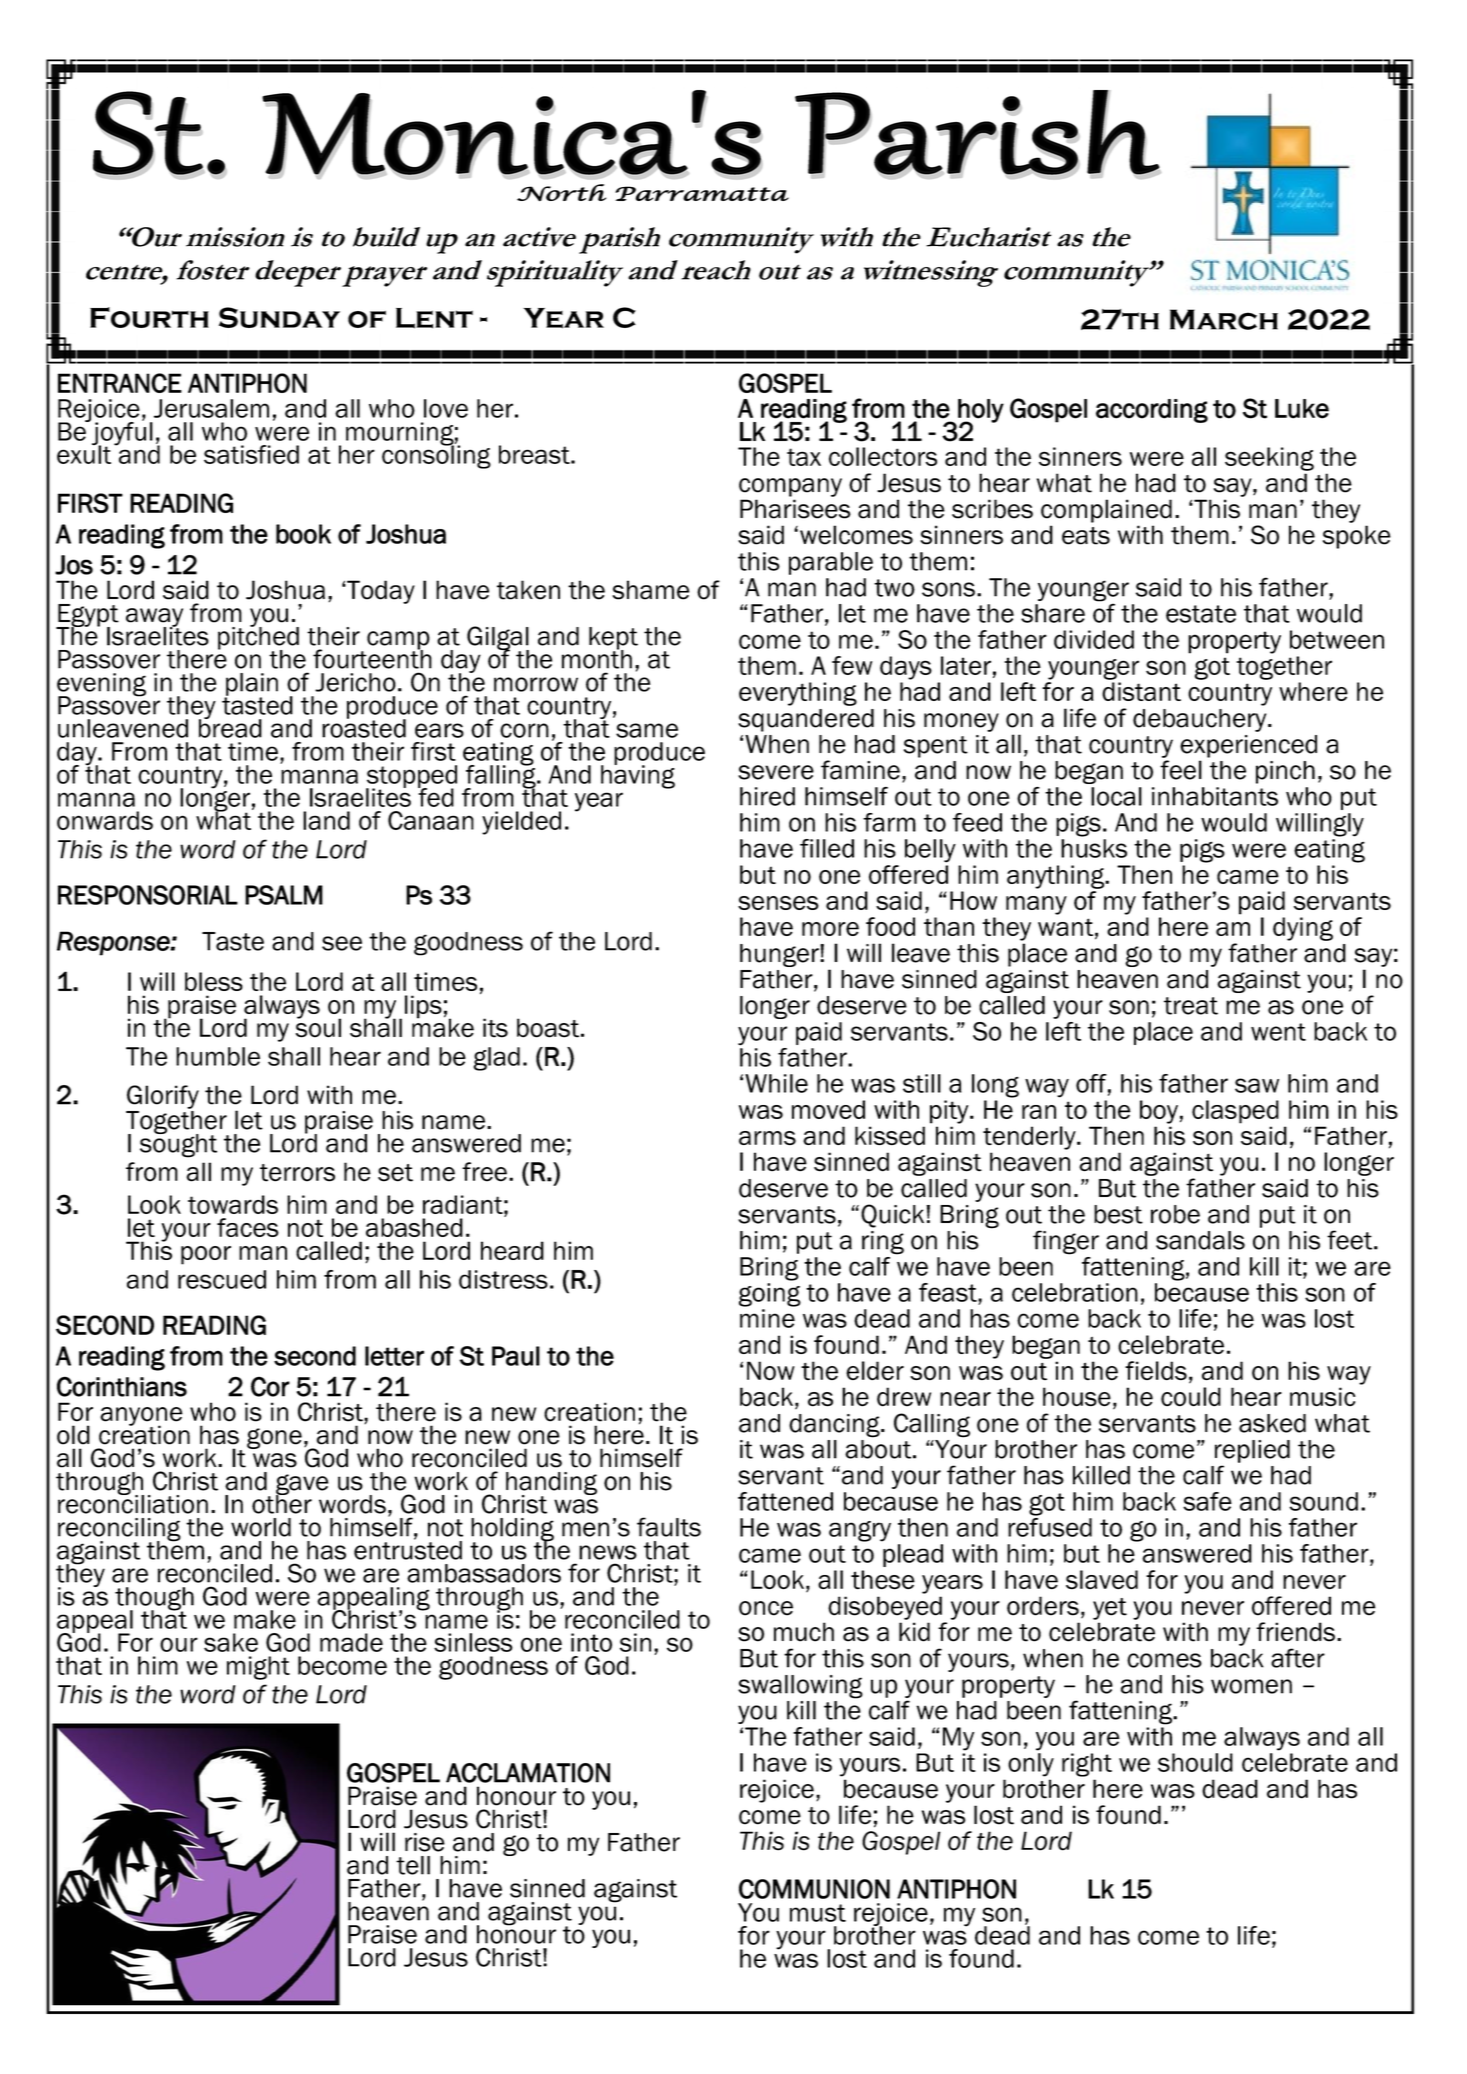  Describe the element at coordinates (778, 903) in the page. I see `senses` at that location.
